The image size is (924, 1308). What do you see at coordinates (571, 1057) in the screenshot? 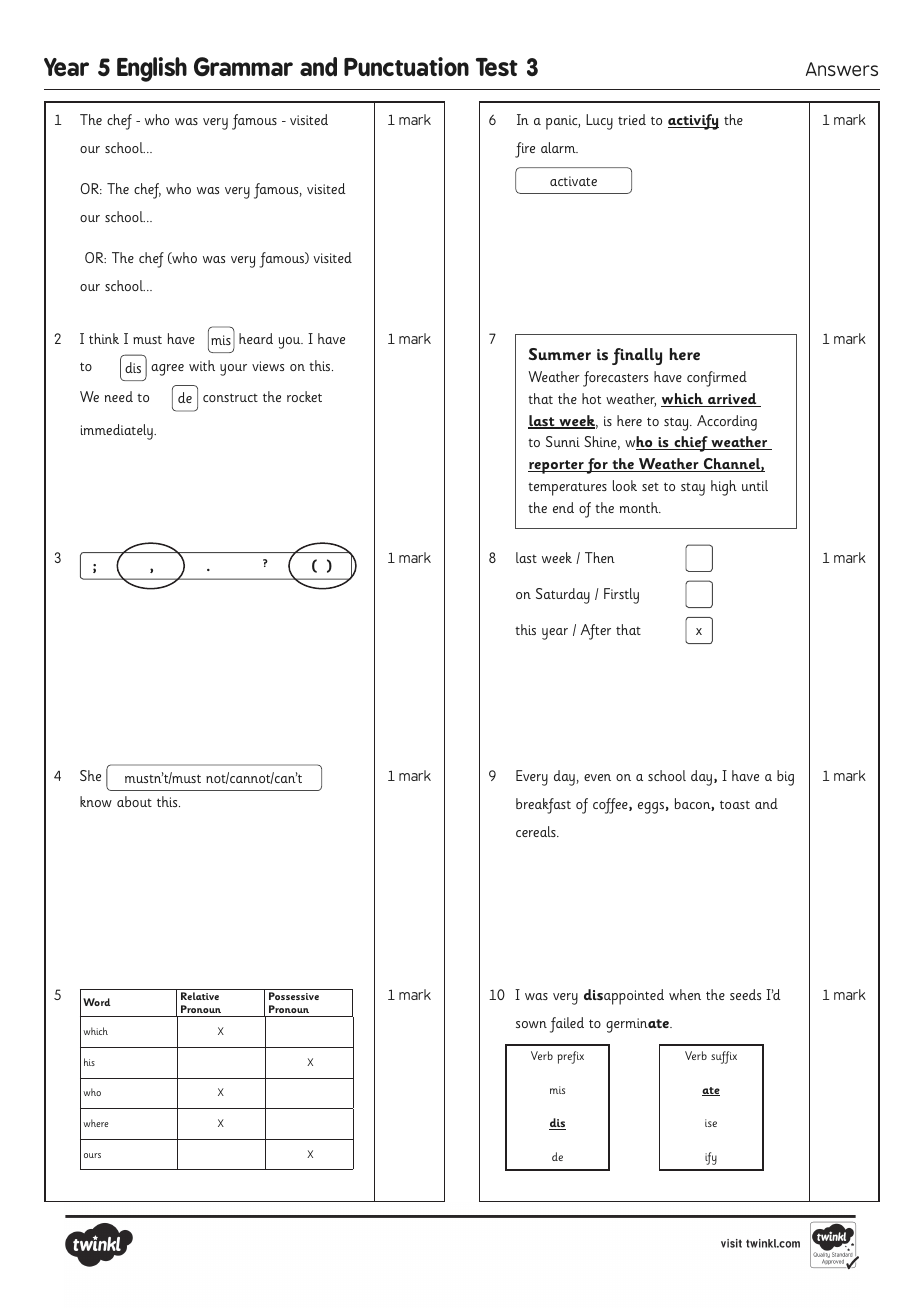
I see `prefix` at bounding box center [571, 1057].
